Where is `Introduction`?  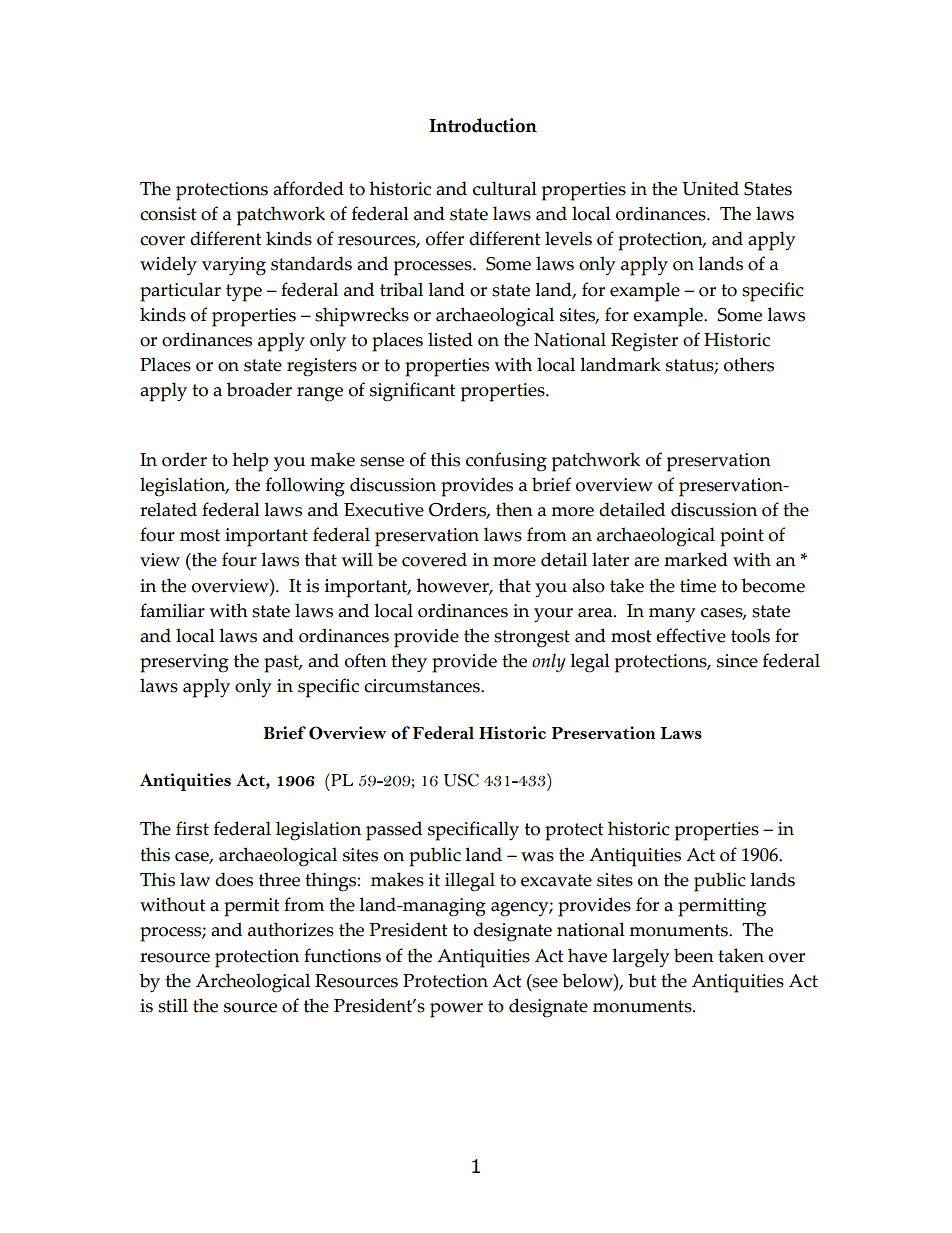 Introduction is located at coordinates (483, 125).
